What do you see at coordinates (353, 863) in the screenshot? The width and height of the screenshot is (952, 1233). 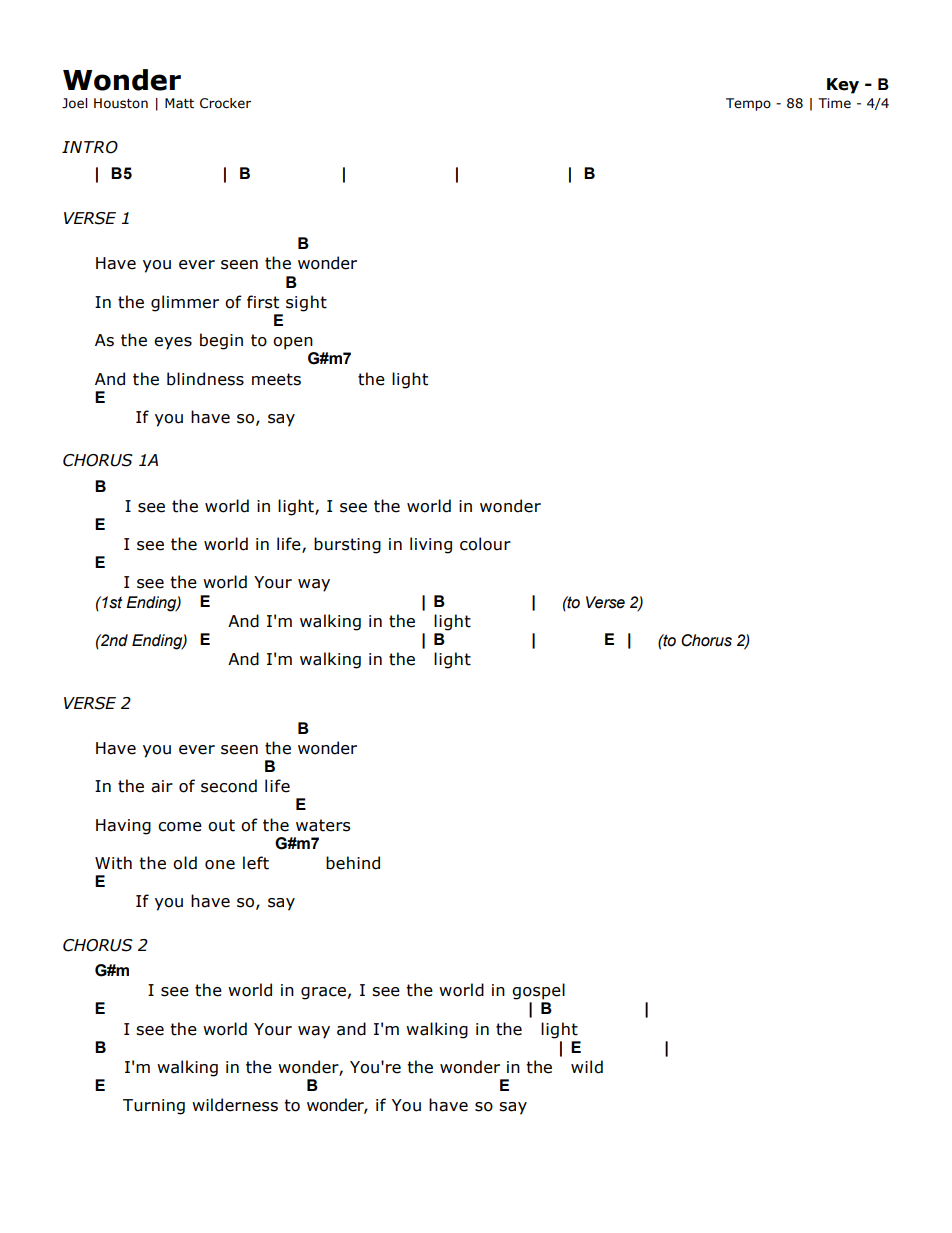 I see `behind` at bounding box center [353, 863].
